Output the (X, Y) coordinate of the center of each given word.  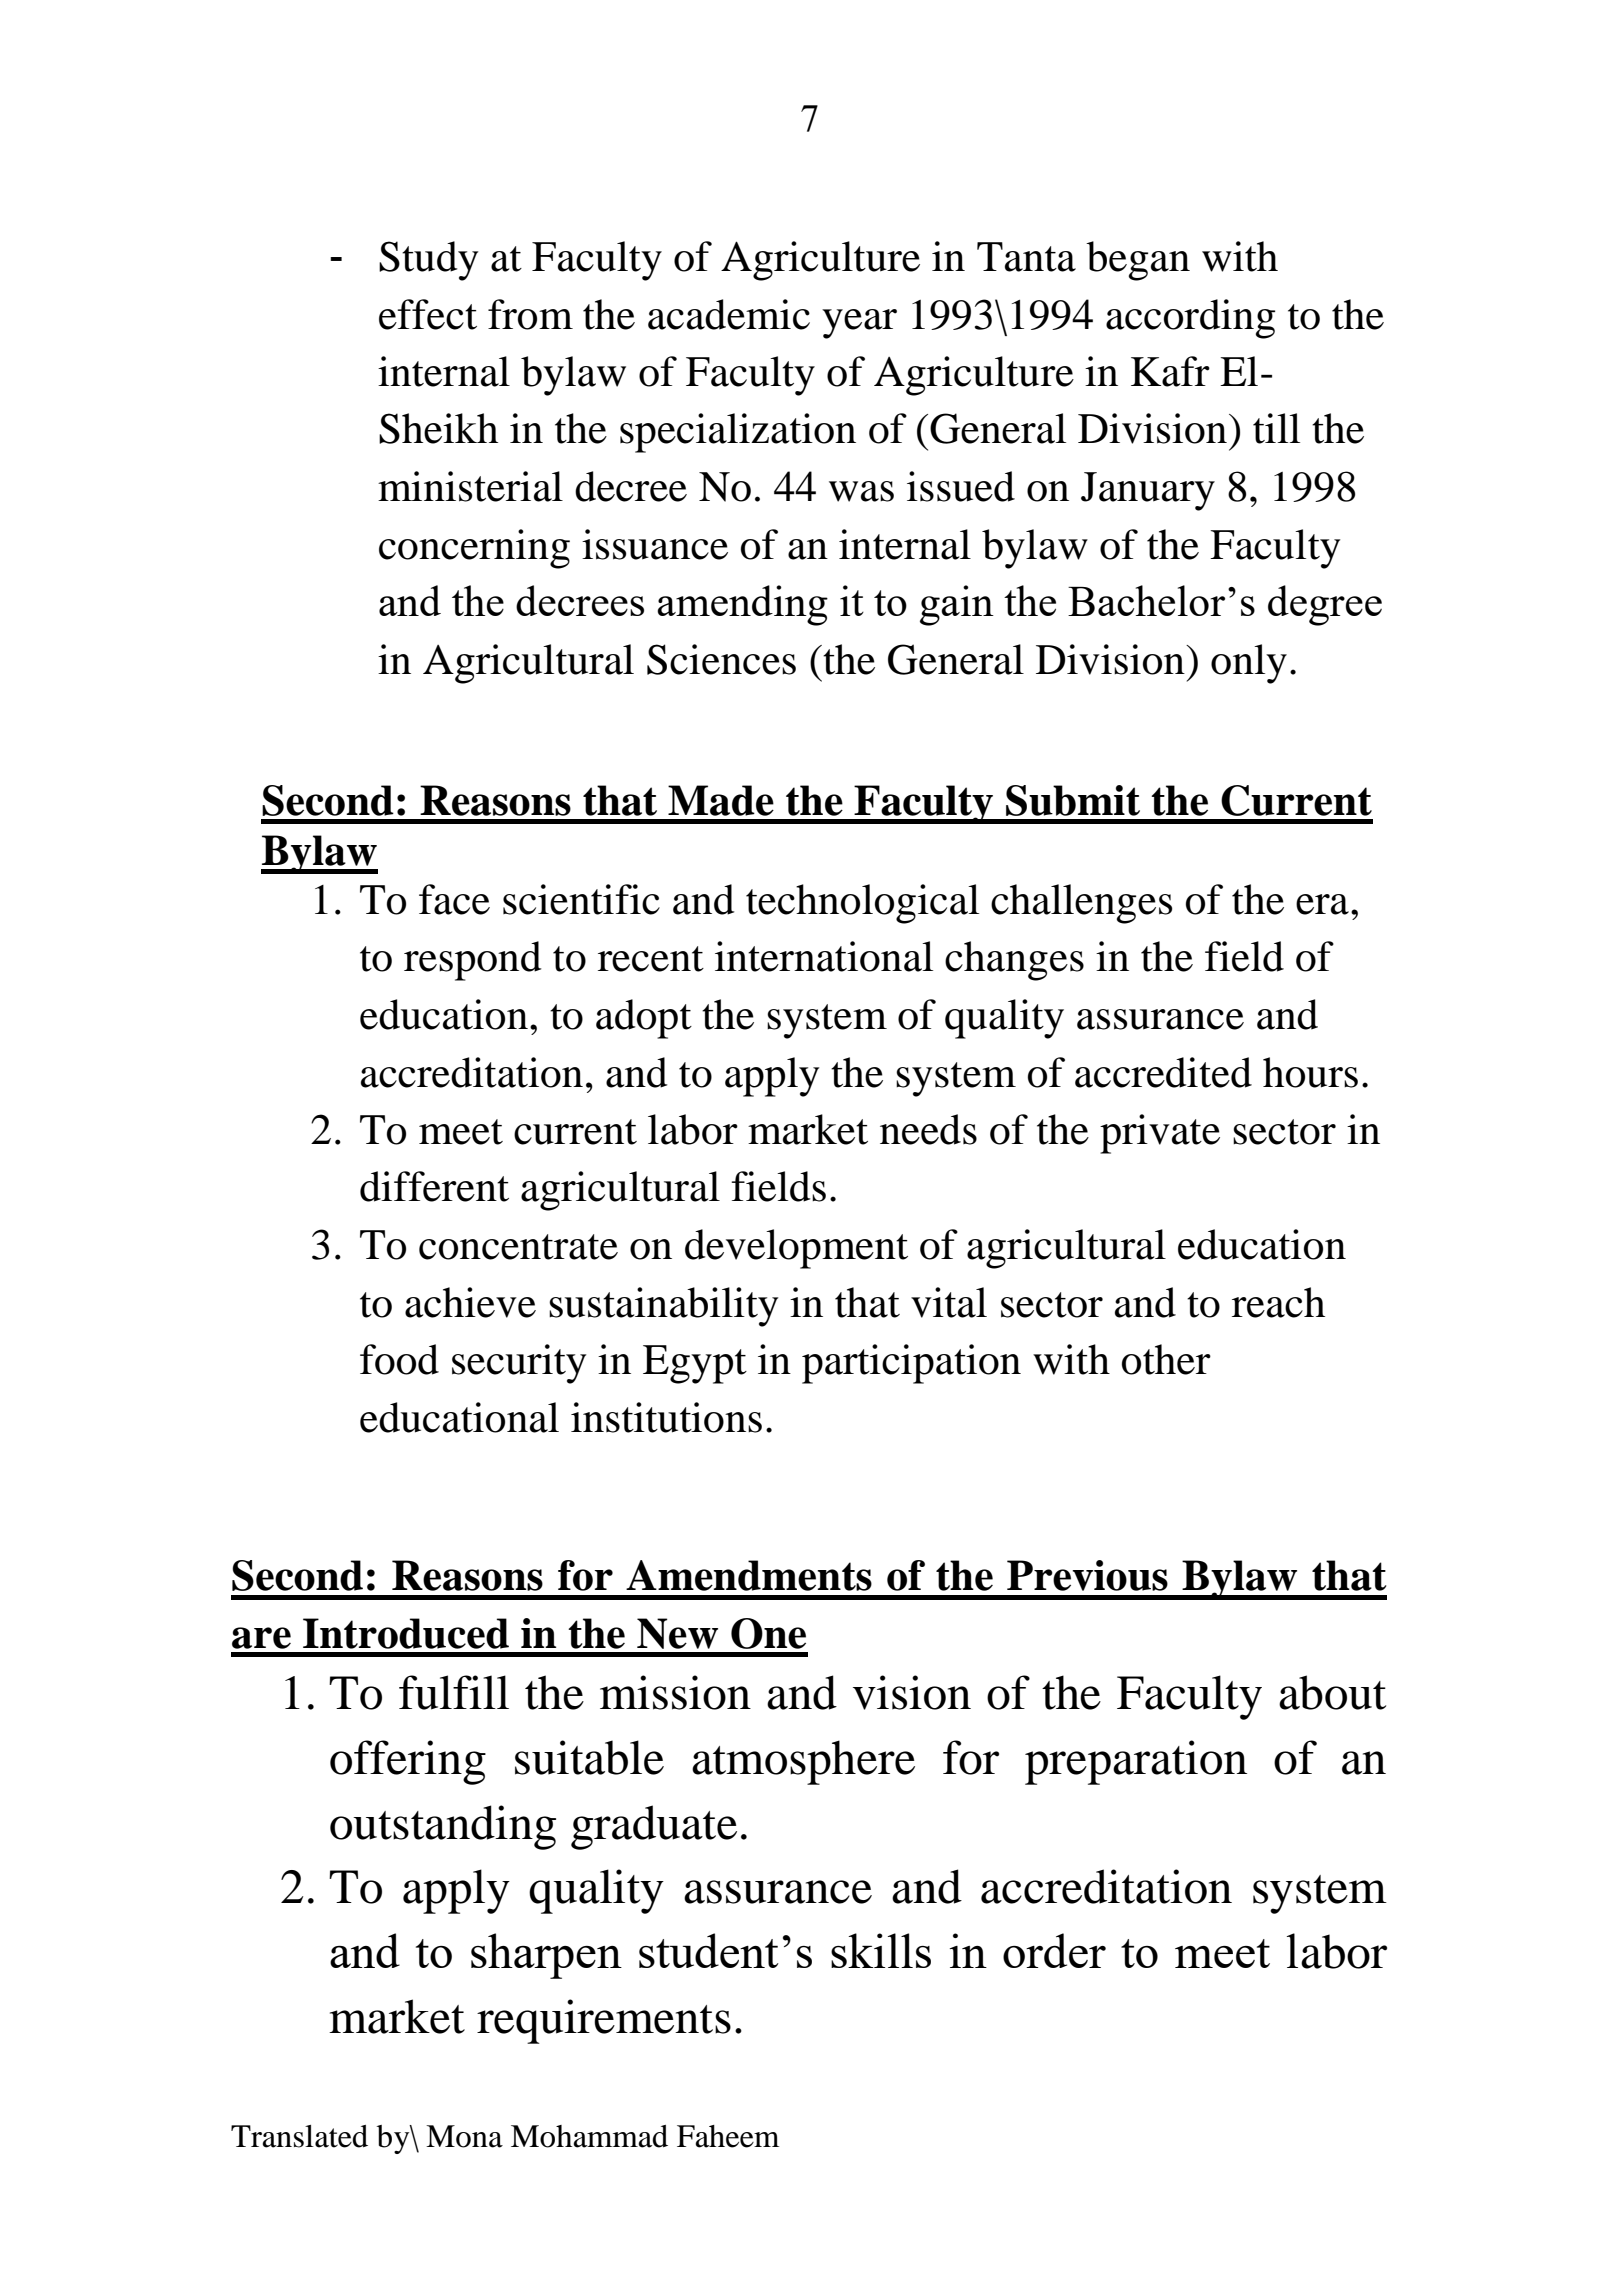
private (1160, 1134)
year (859, 324)
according (1190, 319)
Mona (464, 2136)
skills (881, 1950)
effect (428, 314)
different (434, 1186)
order (1054, 1950)
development (796, 1249)
